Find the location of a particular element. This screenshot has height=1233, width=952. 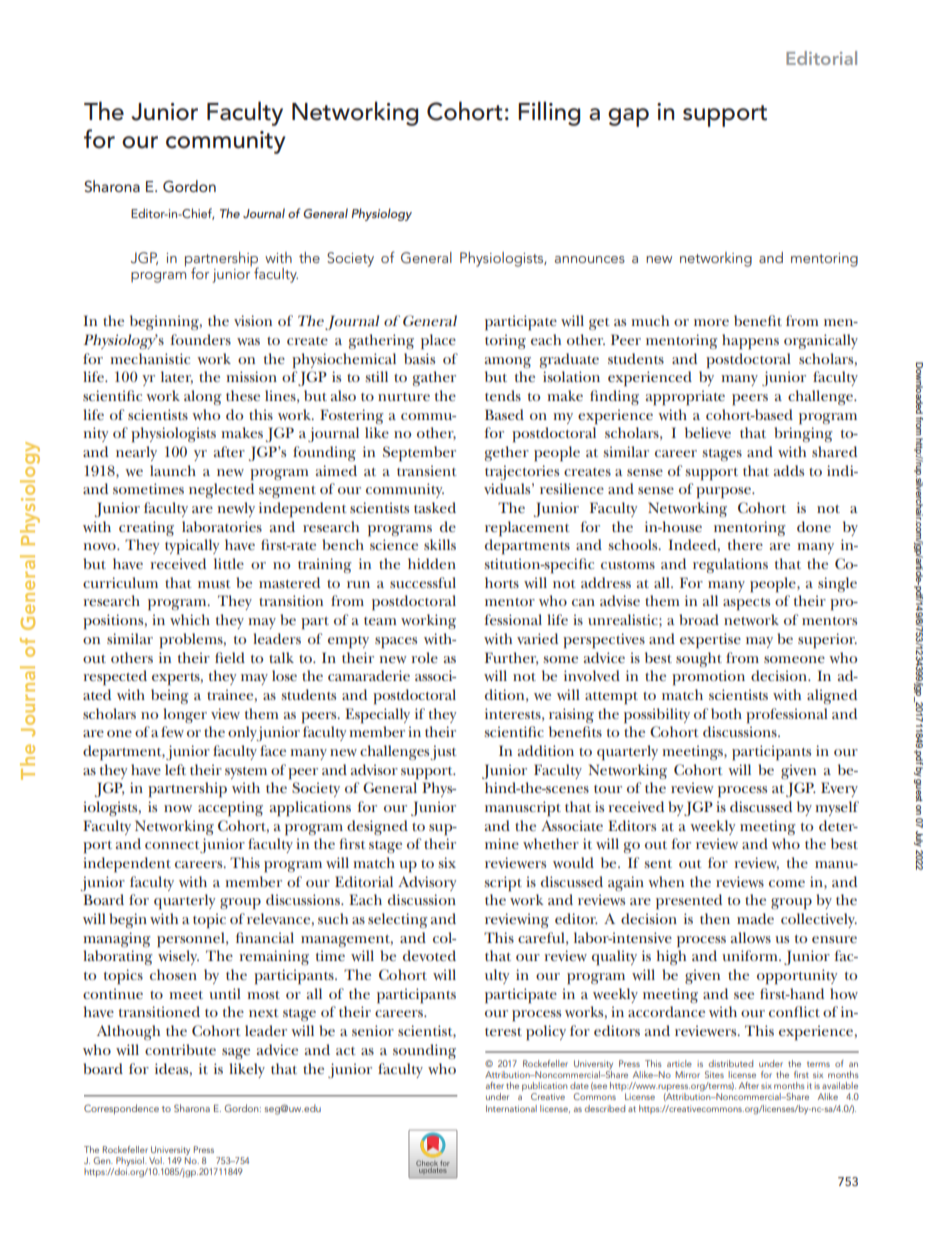

successful is located at coordinates (423, 582).
